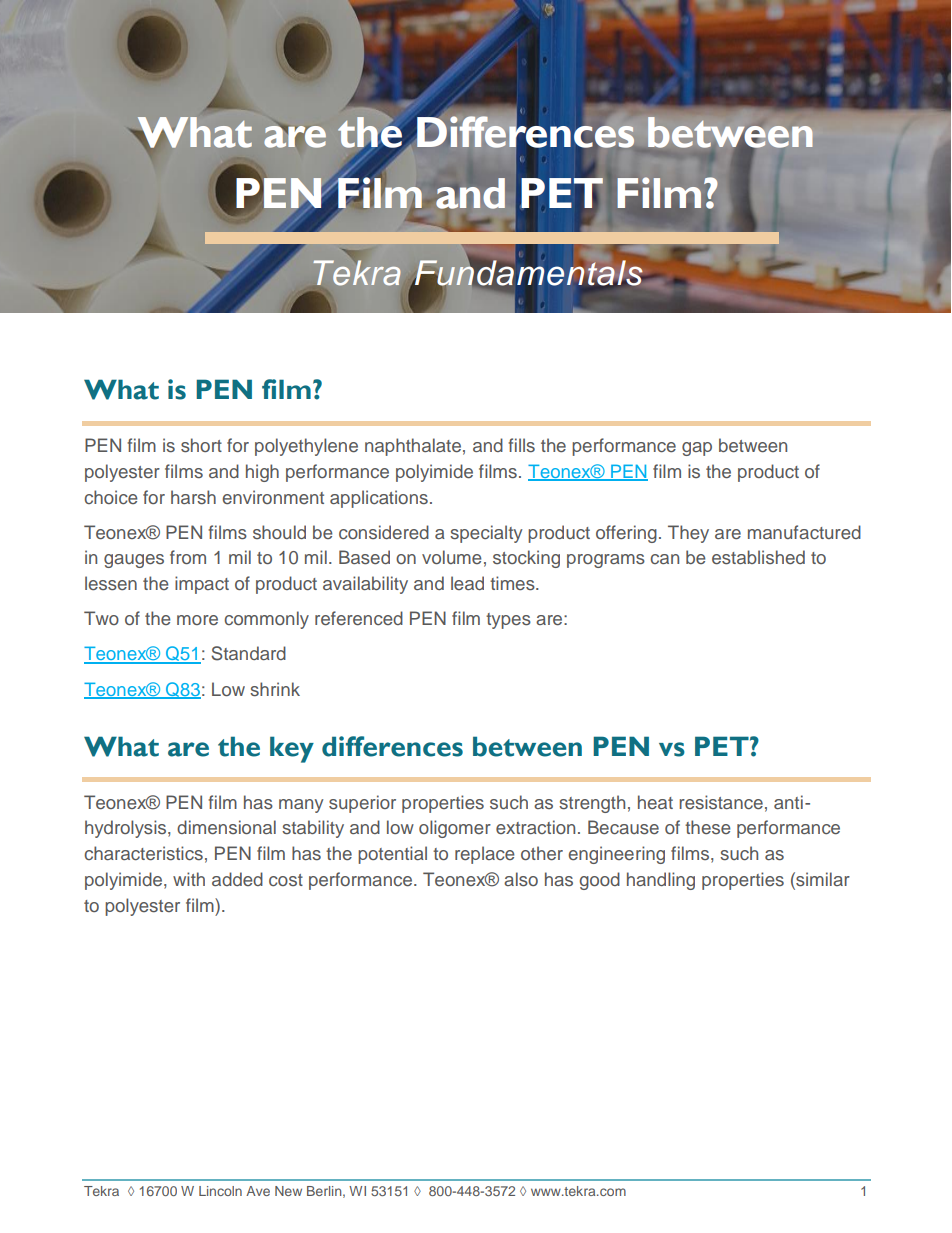 The width and height of the screenshot is (952, 1233). Describe the element at coordinates (521, 445) in the screenshot. I see `fills` at that location.
